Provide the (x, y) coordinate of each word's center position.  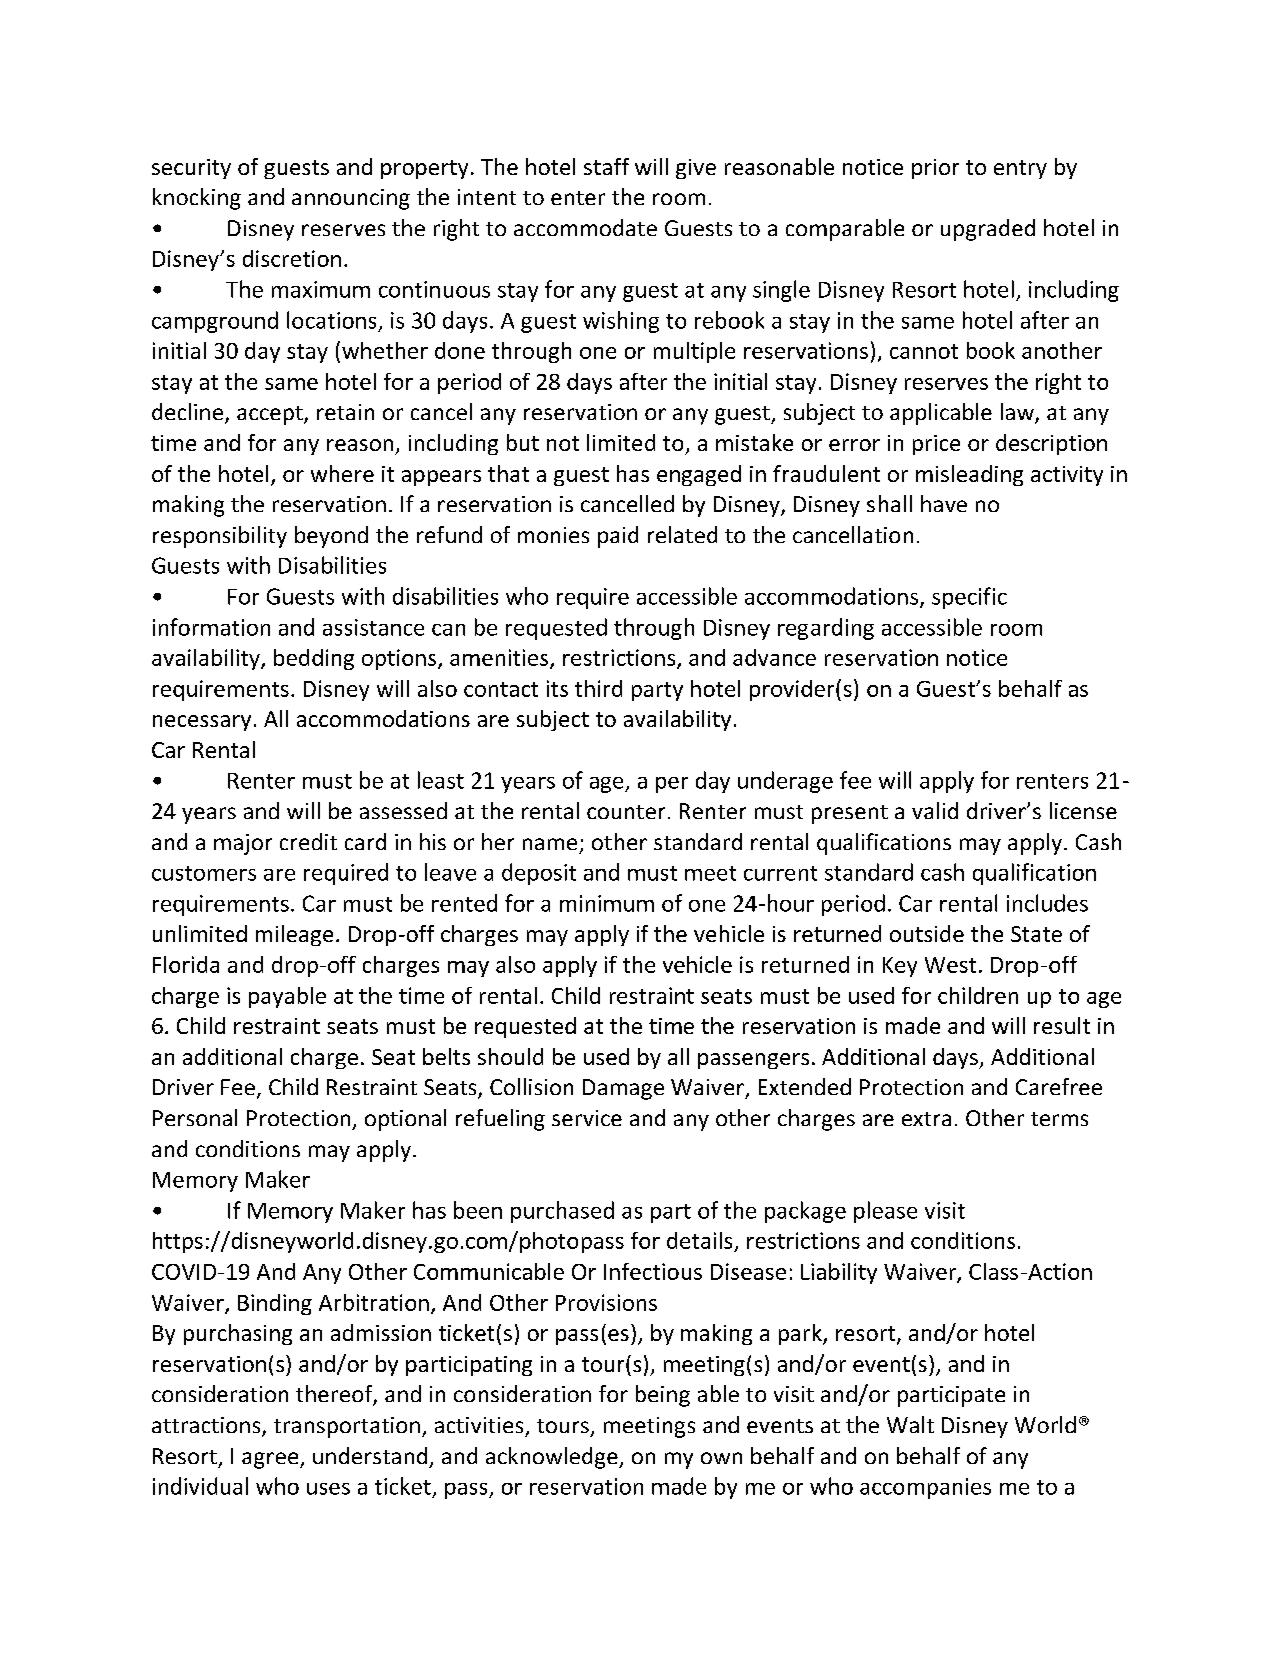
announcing (351, 199)
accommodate (585, 227)
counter (626, 812)
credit (308, 841)
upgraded (988, 230)
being (663, 1396)
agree (271, 1460)
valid (935, 810)
